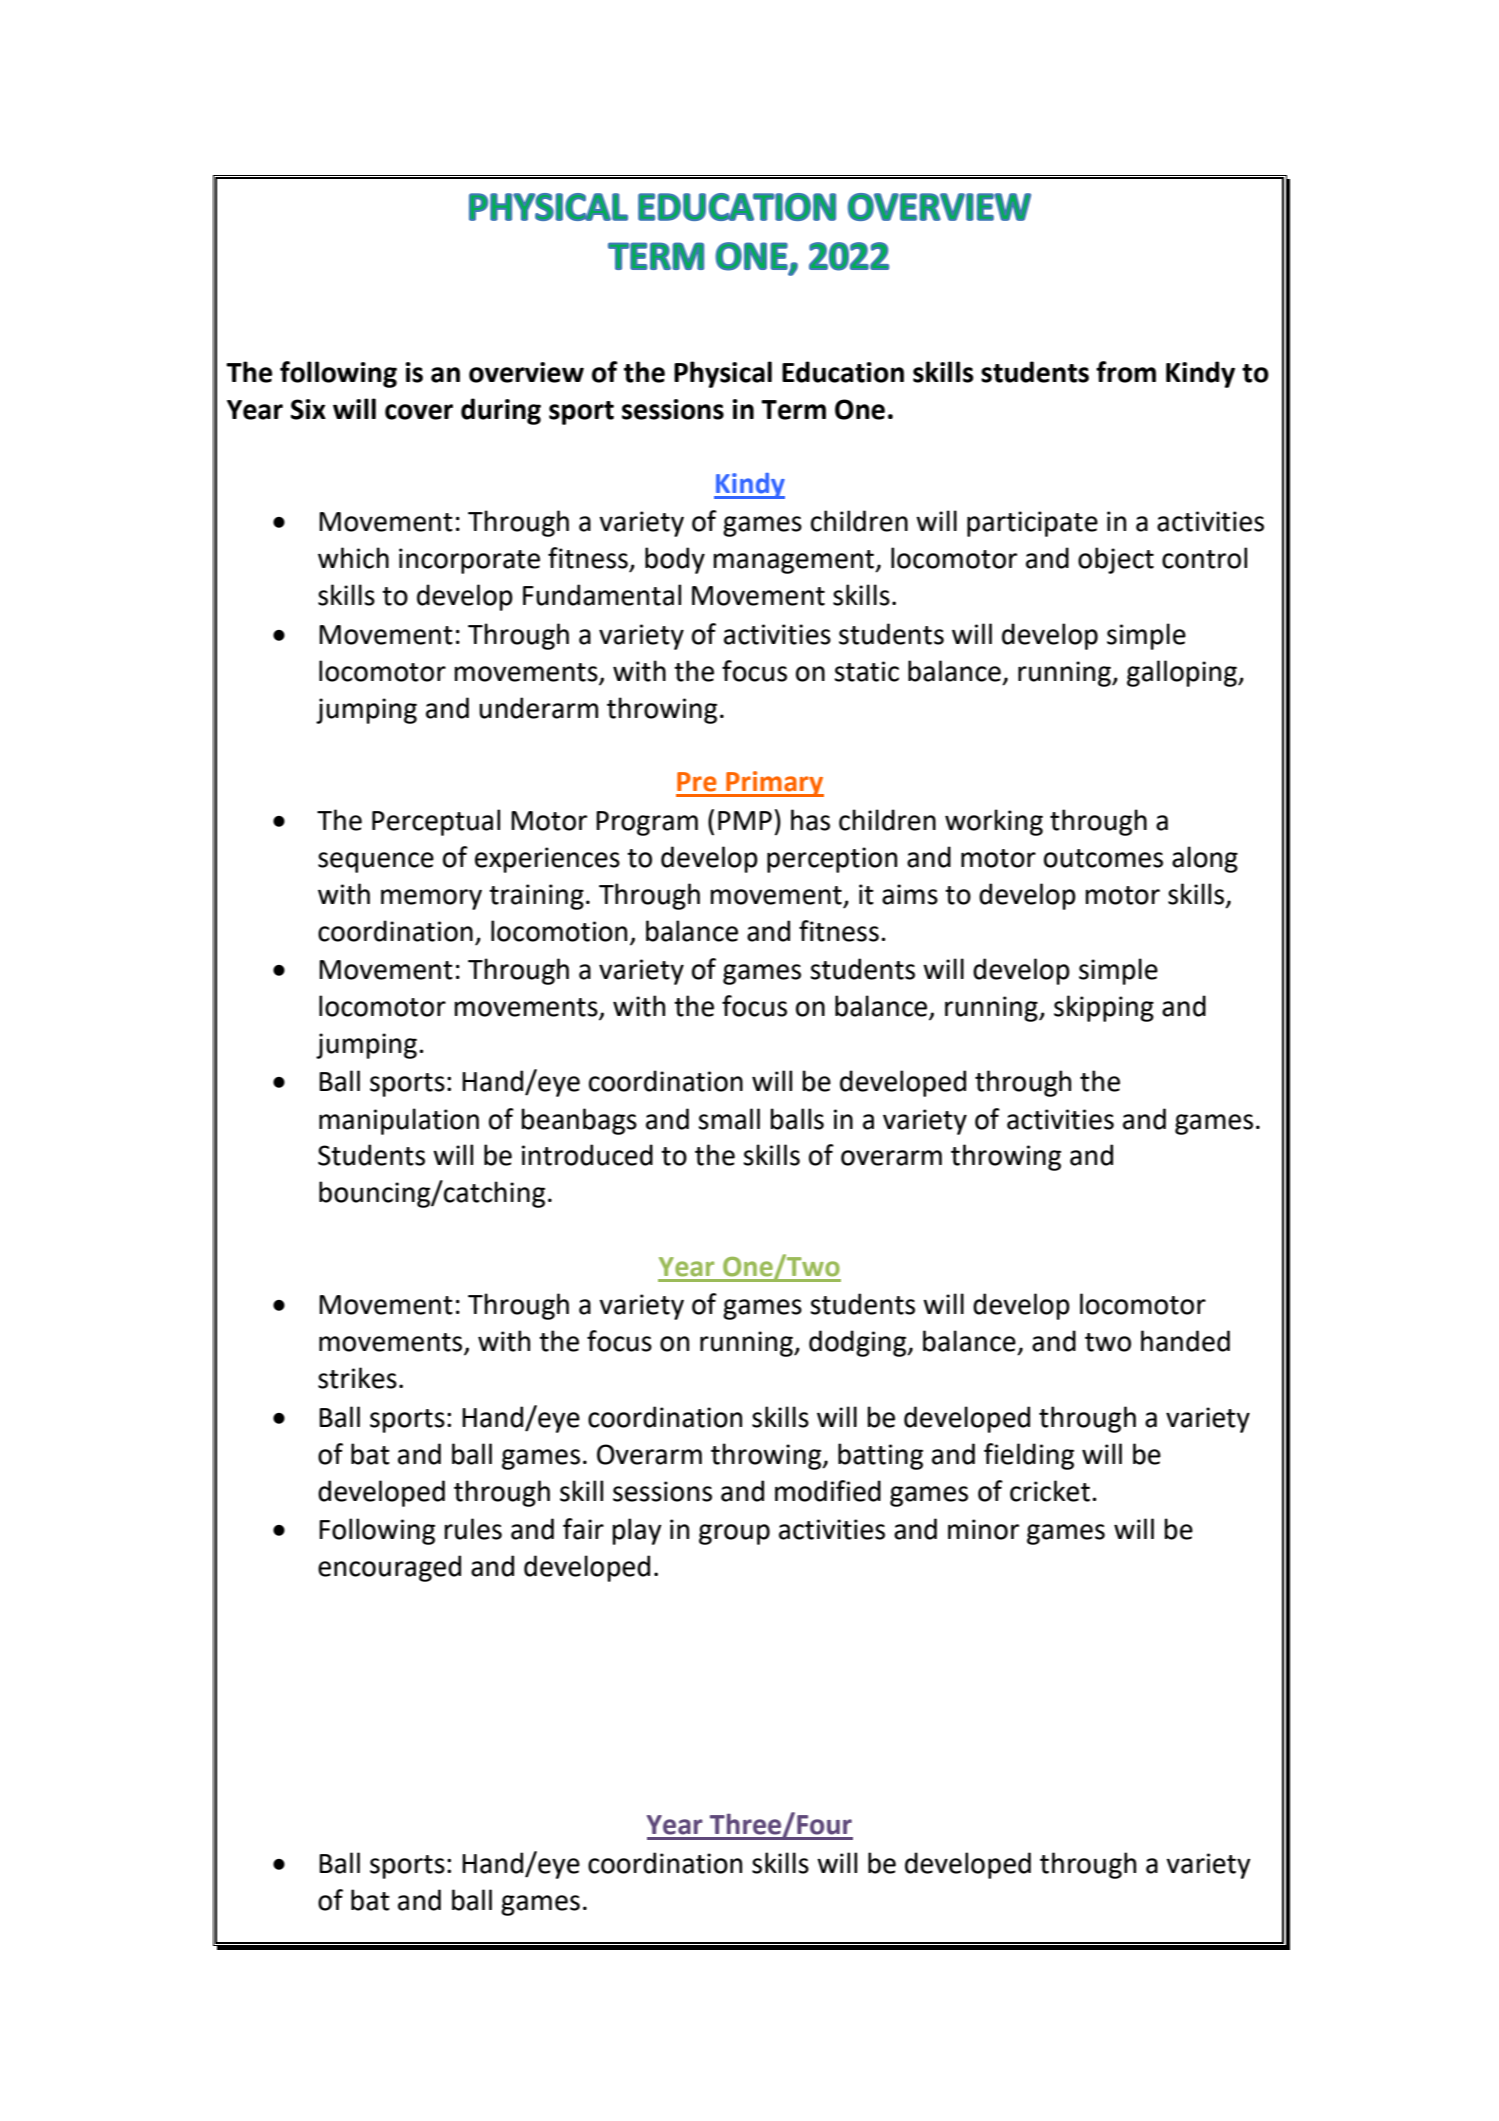 The width and height of the page is (1499, 2121). Describe the element at coordinates (866, 671) in the page. I see `static` at that location.
